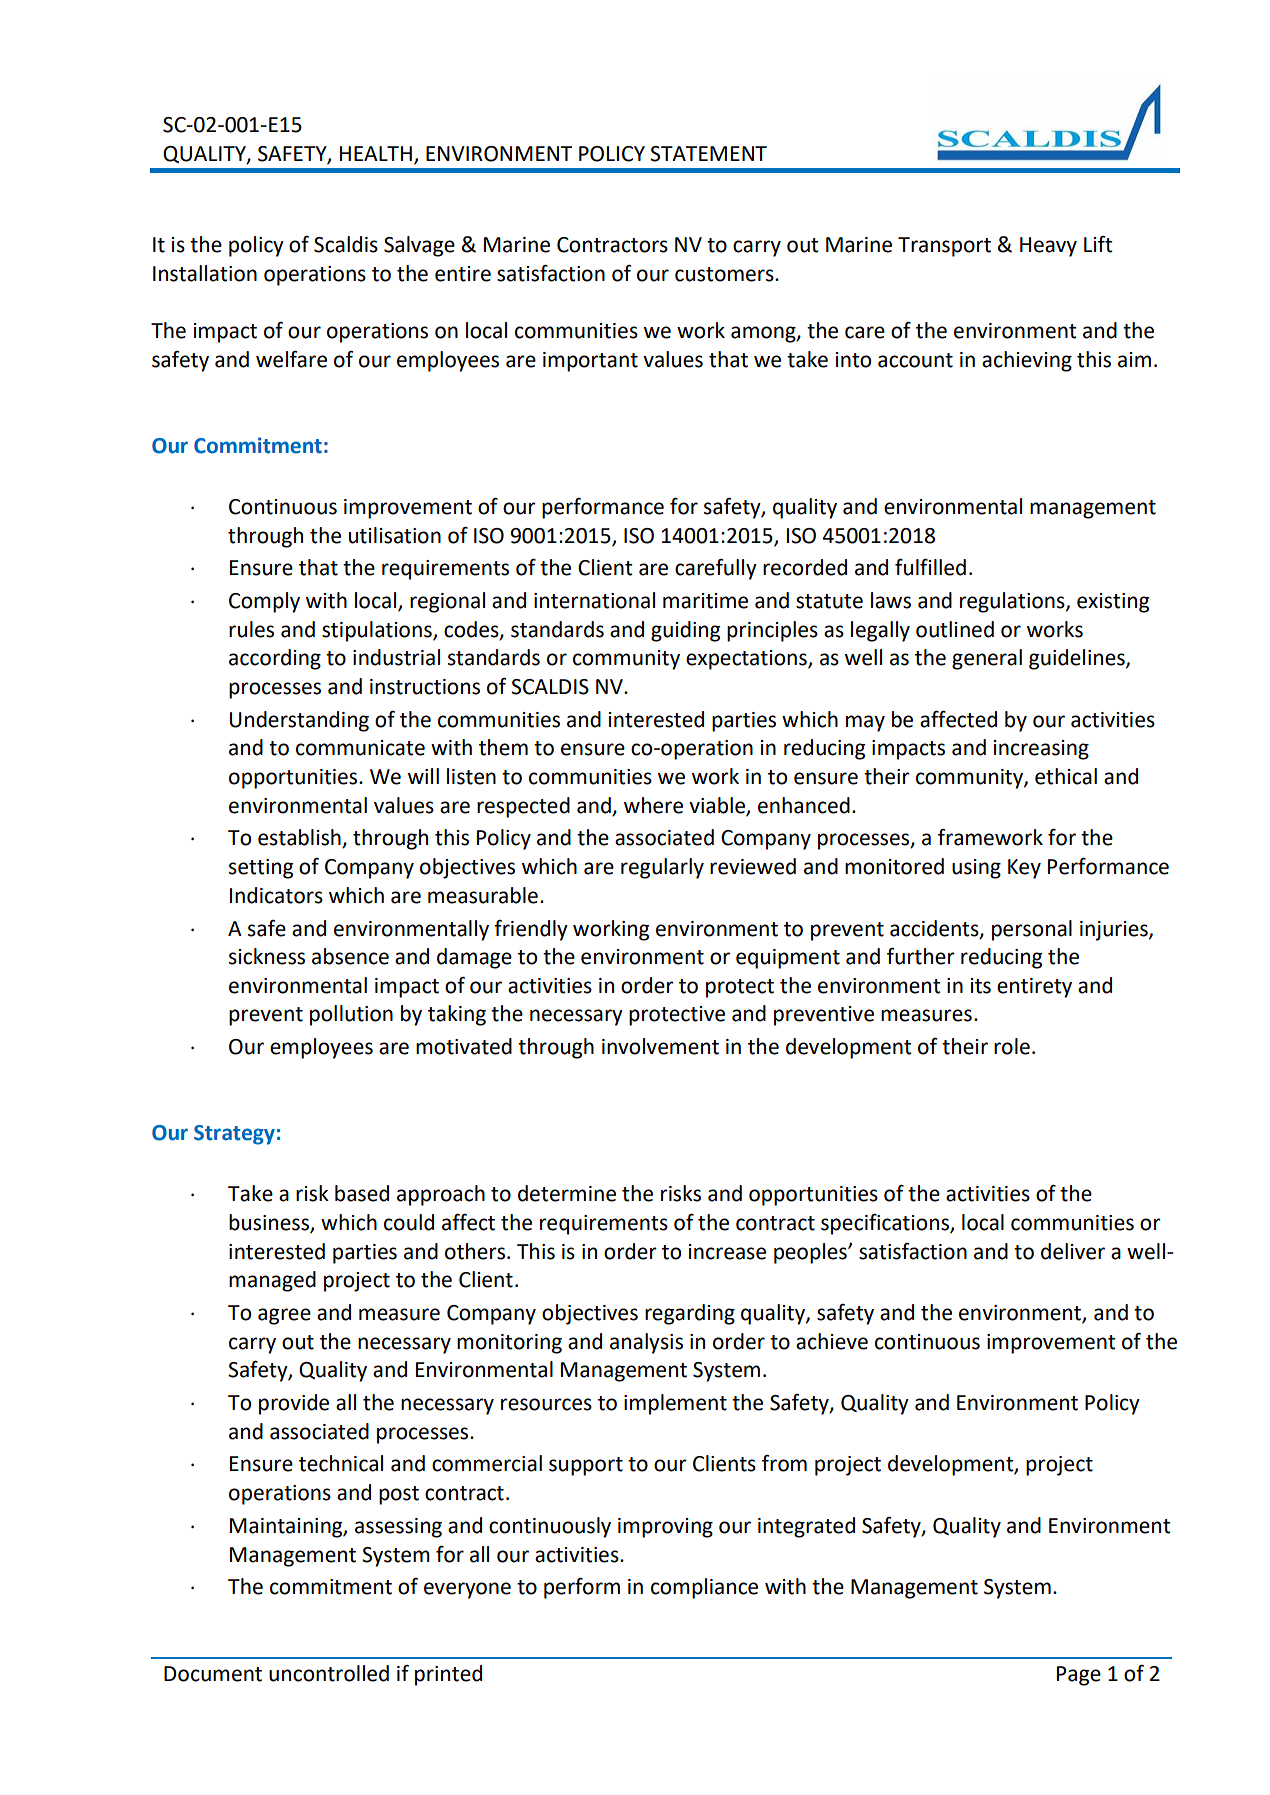 The width and height of the document is (1270, 1795). Describe the element at coordinates (704, 1588) in the document. I see `compliance` at that location.
